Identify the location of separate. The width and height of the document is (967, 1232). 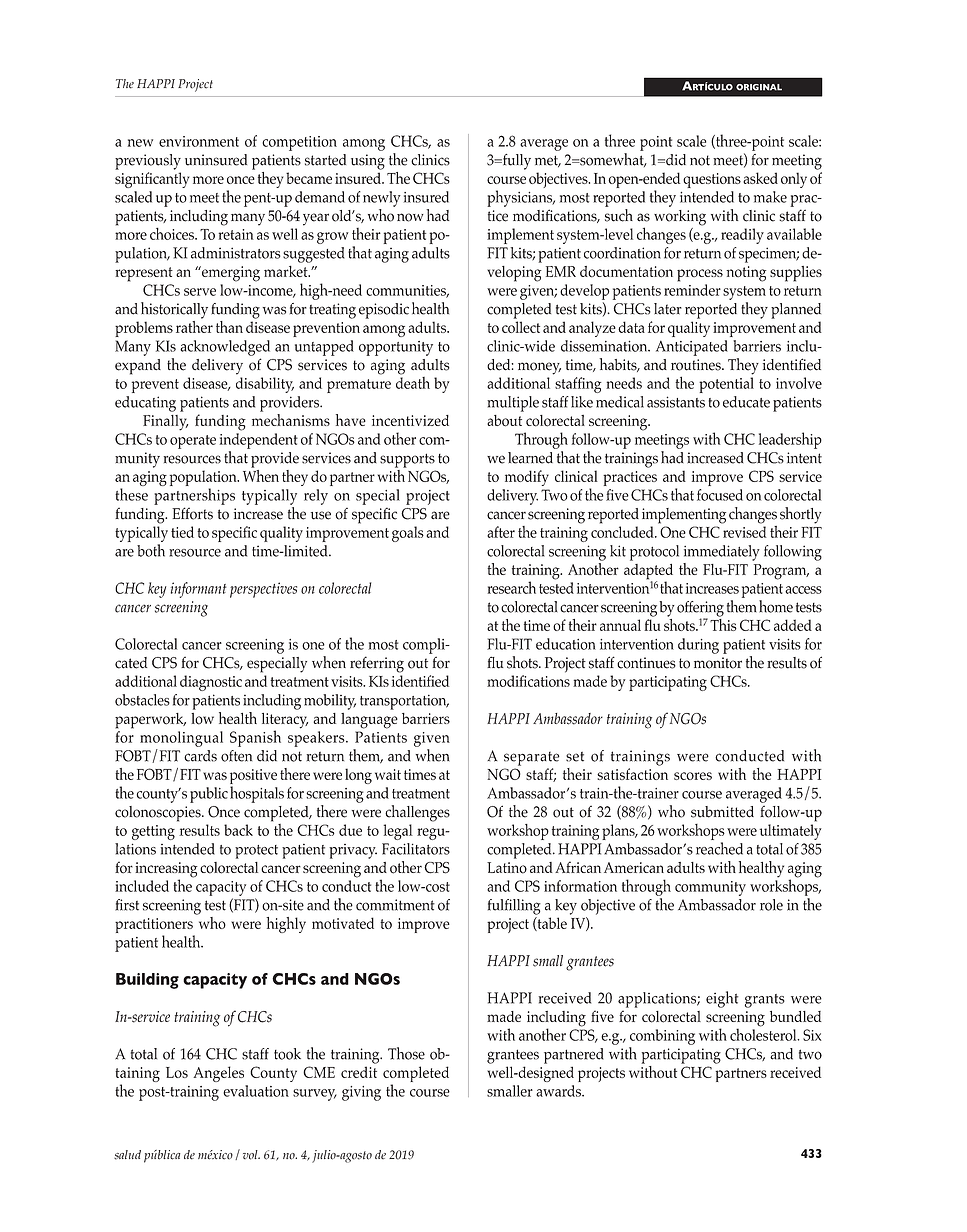
(532, 759).
